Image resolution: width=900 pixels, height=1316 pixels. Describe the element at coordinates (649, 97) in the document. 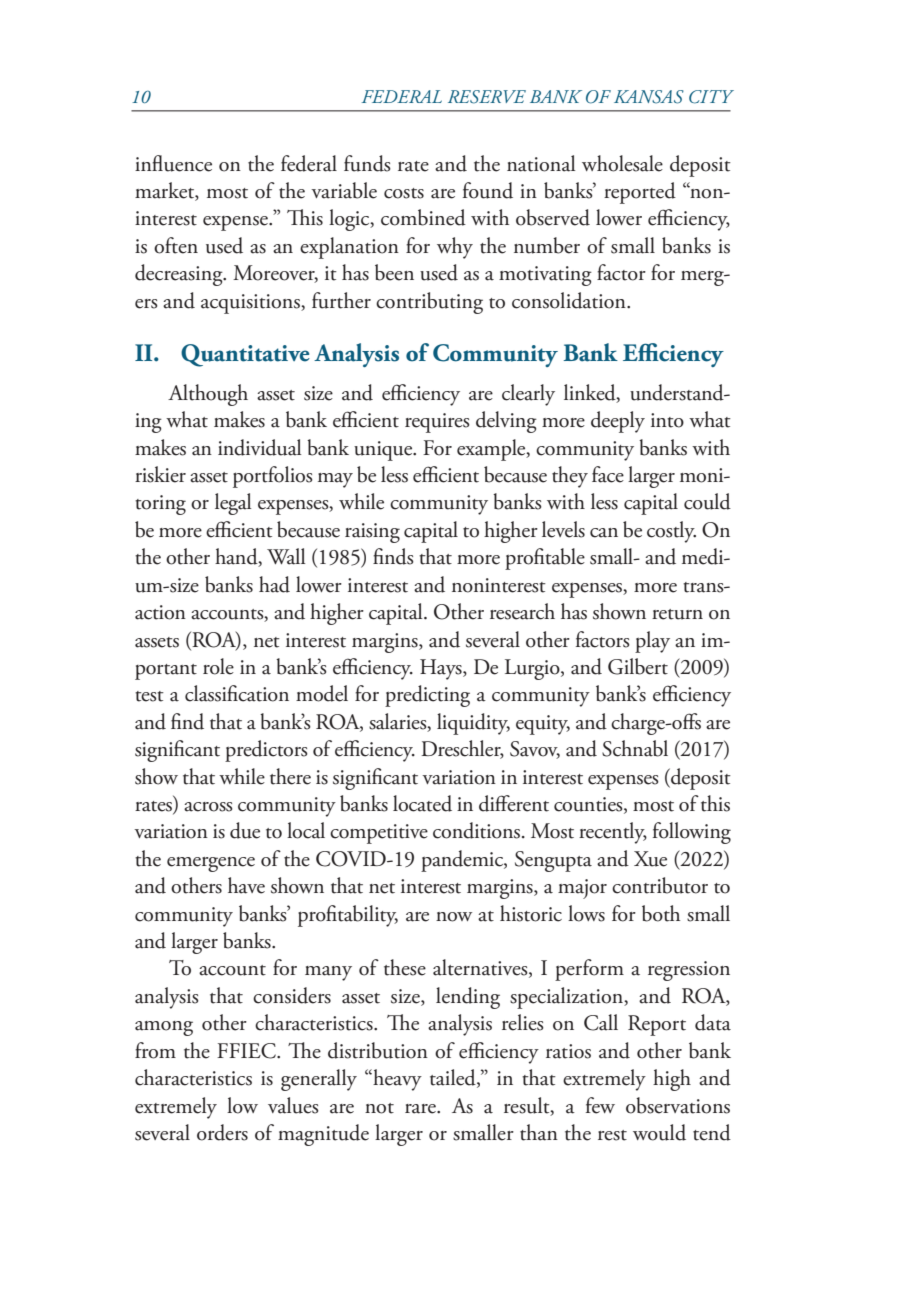

I see `KANSAS` at that location.
